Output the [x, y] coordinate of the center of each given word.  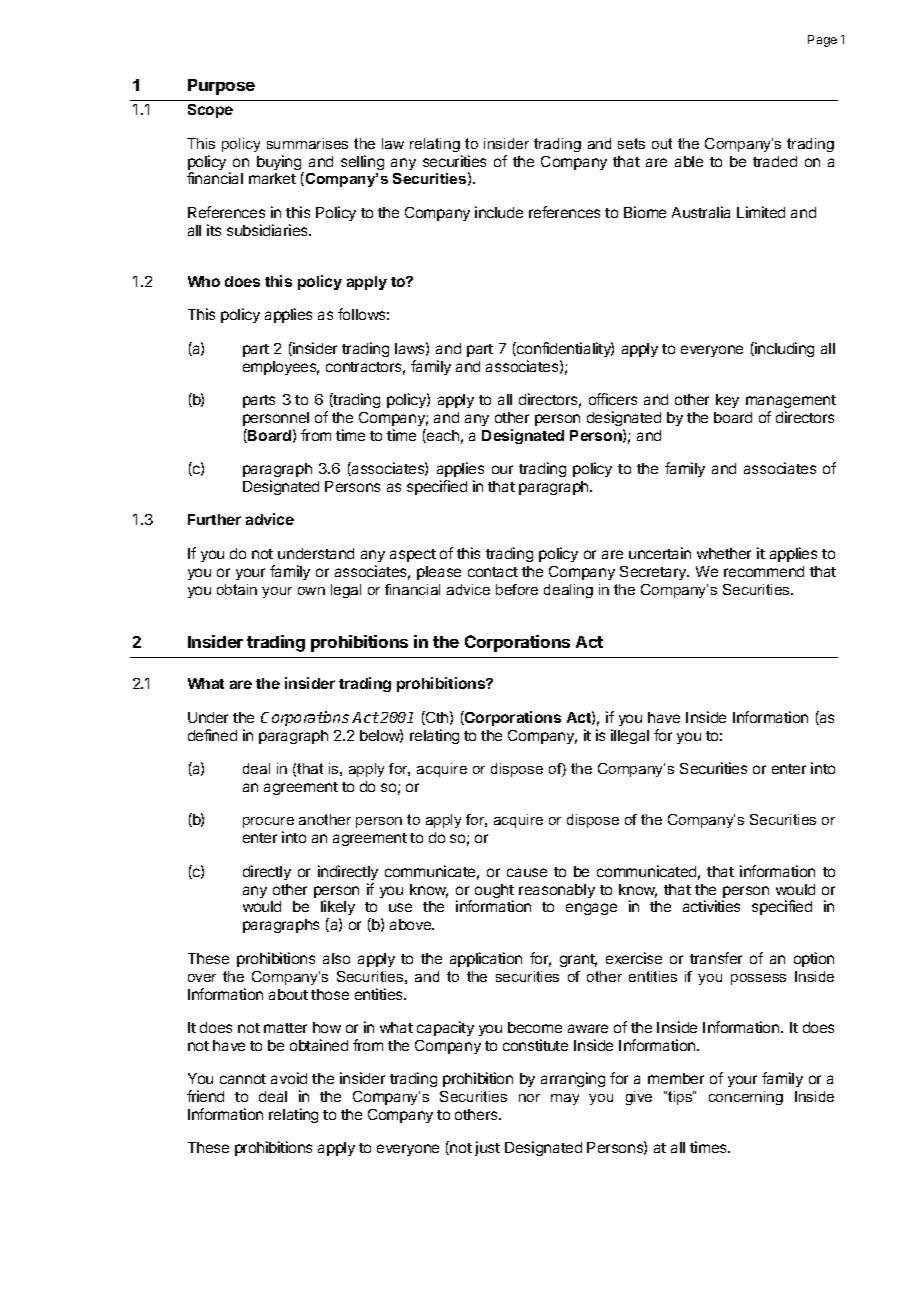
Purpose [221, 87]
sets [631, 143]
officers [613, 399]
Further [214, 519]
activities [711, 906]
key [727, 401]
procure [268, 822]
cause [527, 872]
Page [822, 41]
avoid [289, 1078]
